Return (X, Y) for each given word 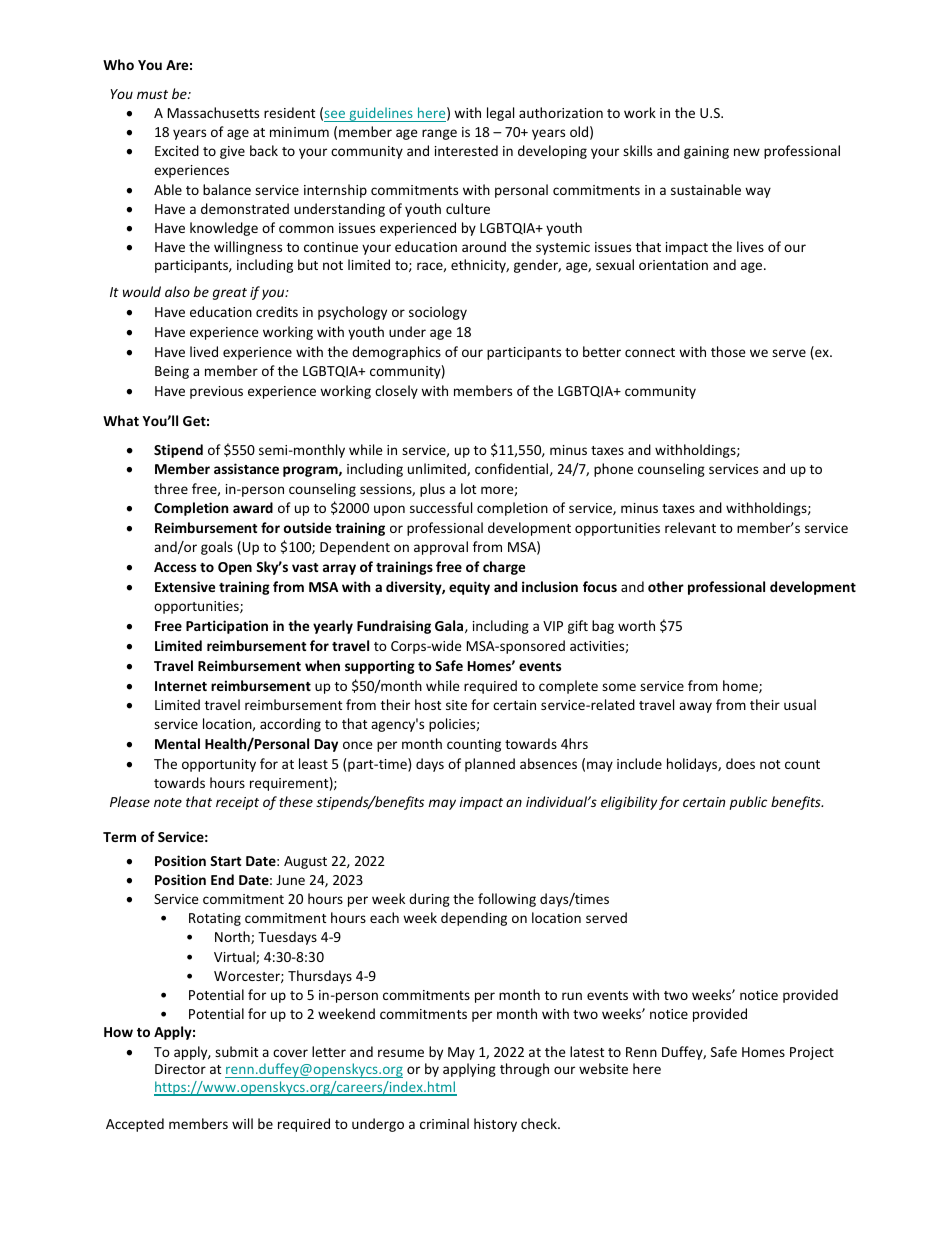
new (747, 152)
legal (500, 114)
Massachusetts (213, 112)
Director (180, 1069)
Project (812, 1053)
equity (469, 588)
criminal (444, 1123)
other (666, 586)
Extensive (185, 586)
